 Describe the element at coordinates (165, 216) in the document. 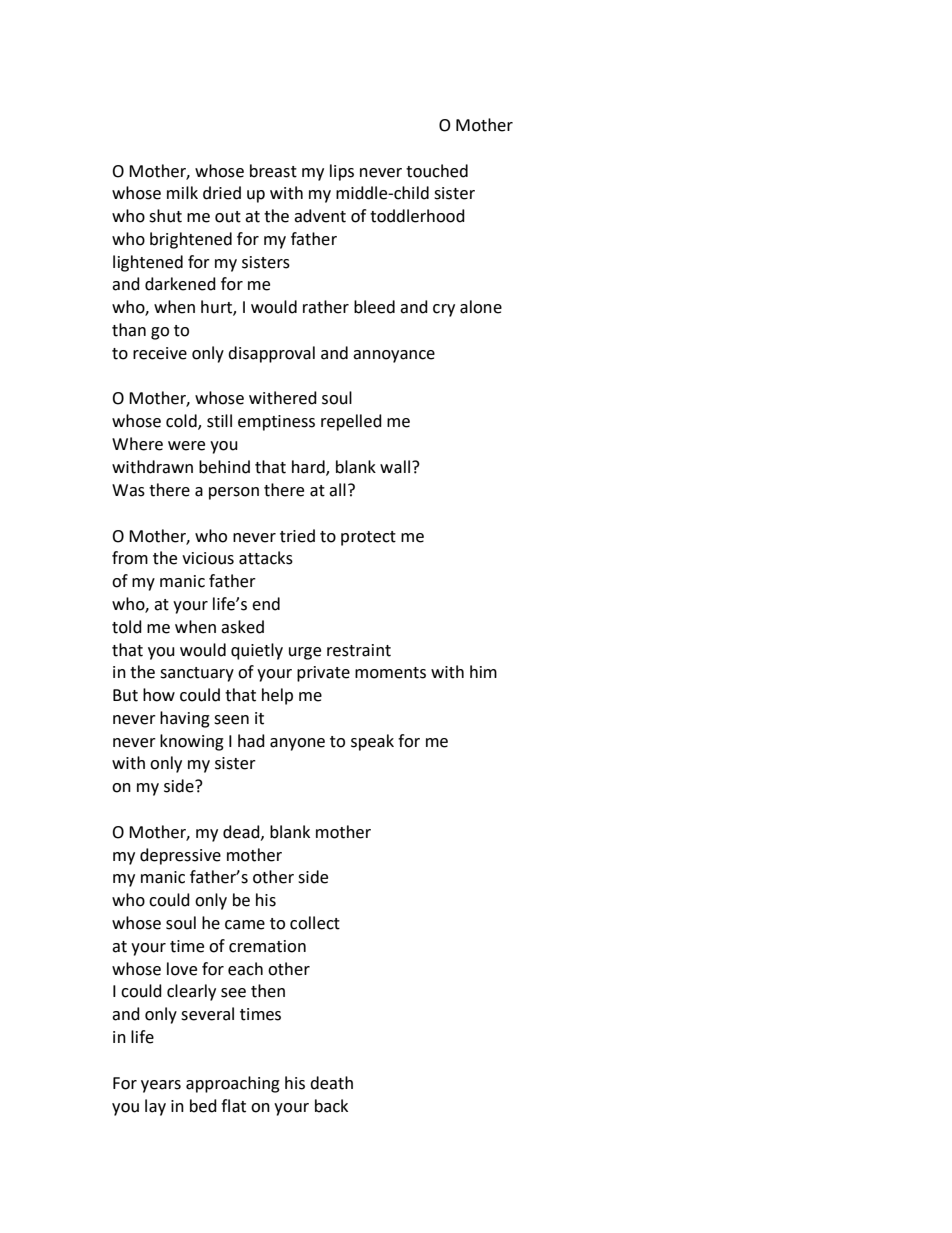

I see `shut` at that location.
